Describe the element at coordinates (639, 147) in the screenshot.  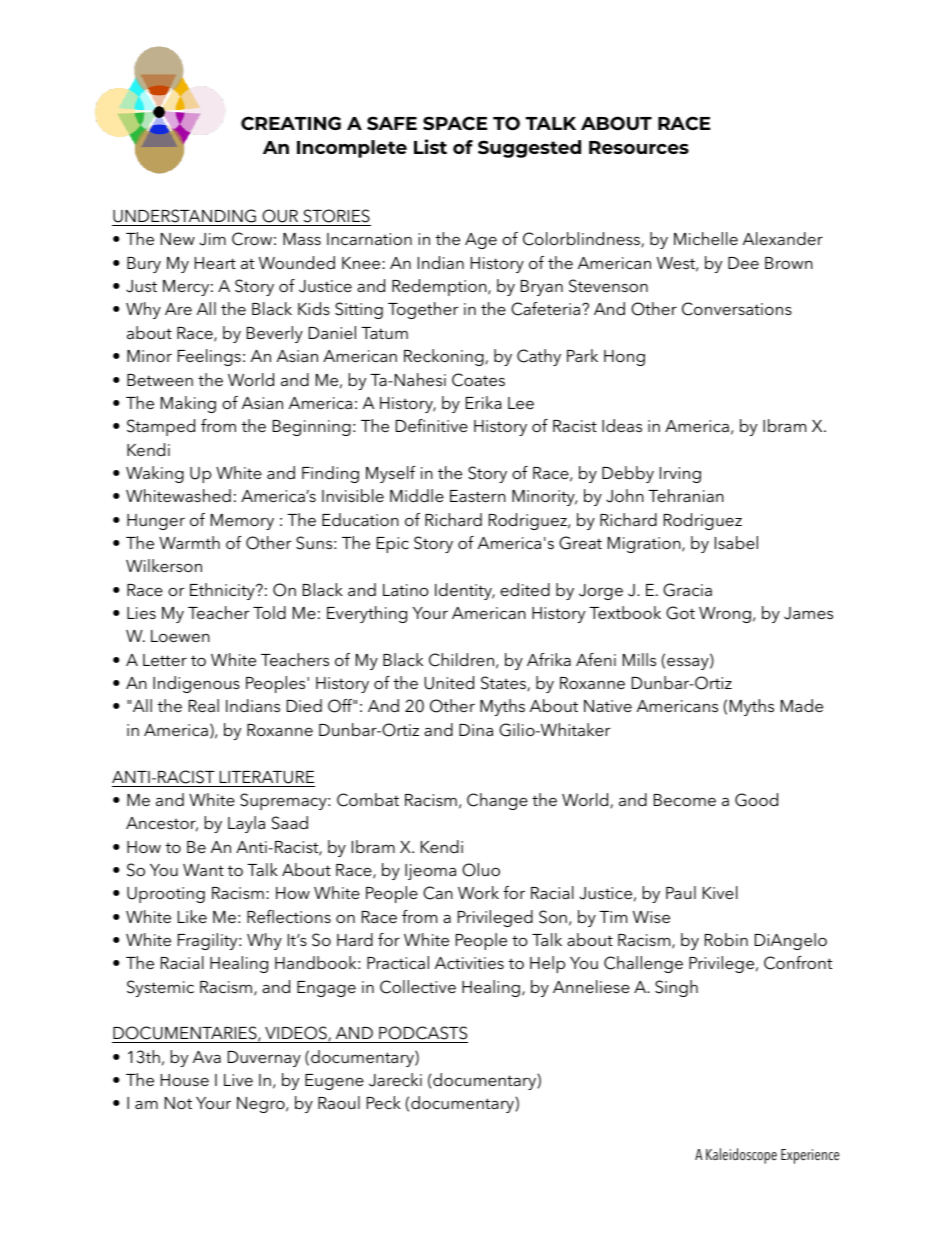
I see `Resources` at that location.
